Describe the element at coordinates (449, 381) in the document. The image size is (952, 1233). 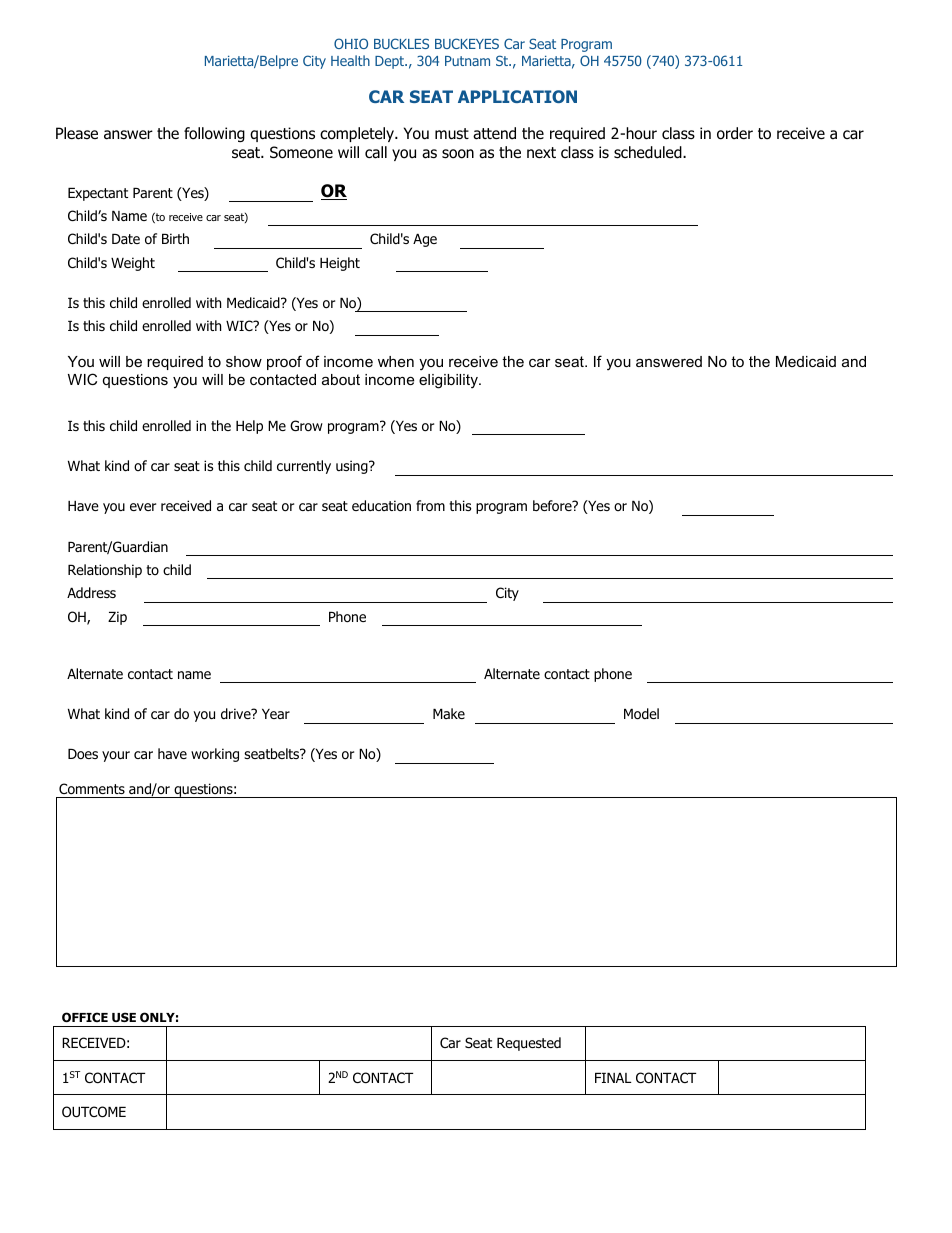
I see `eligibility` at that location.
